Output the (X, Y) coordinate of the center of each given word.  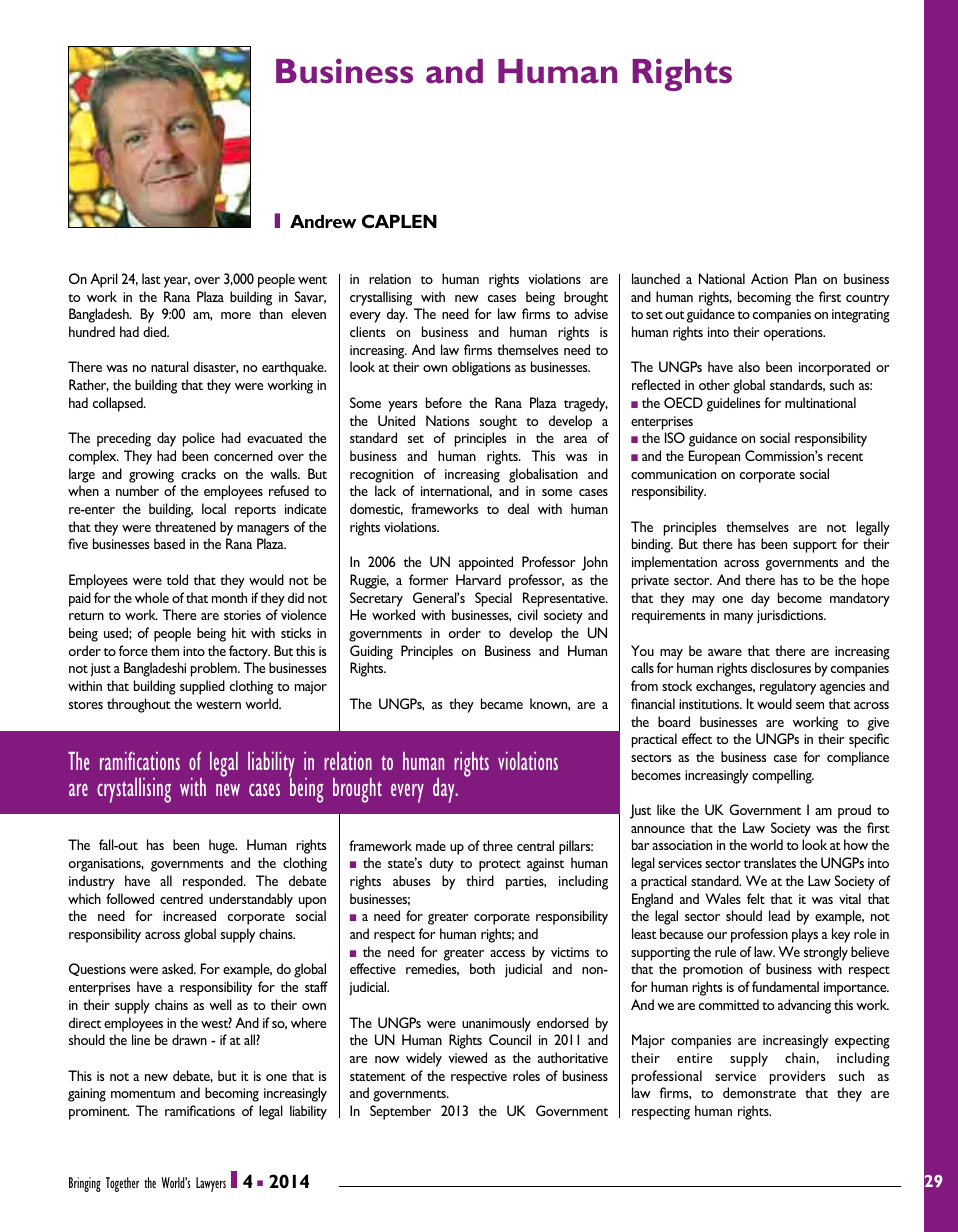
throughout (139, 705)
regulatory (788, 687)
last (151, 278)
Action (769, 278)
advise (591, 313)
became (502, 703)
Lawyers (211, 1184)
